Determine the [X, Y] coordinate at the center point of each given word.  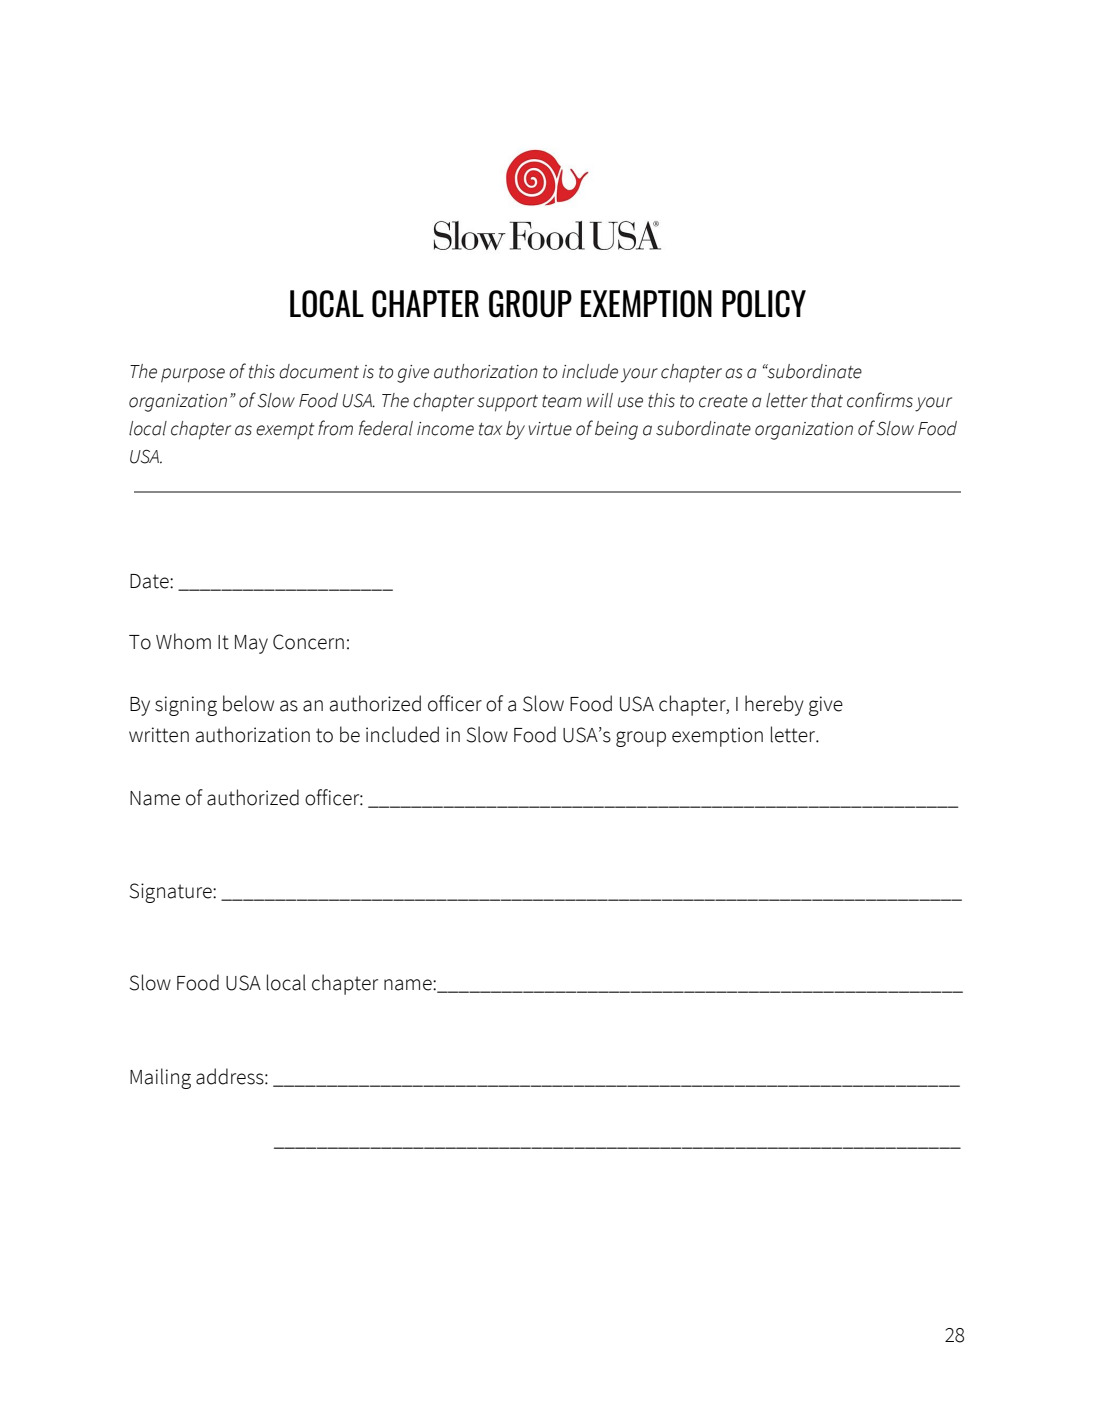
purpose [193, 375]
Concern [308, 642]
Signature [172, 893]
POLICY [764, 304]
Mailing [160, 1078]
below [248, 703]
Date [150, 581]
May [251, 644]
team [562, 401]
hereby [774, 705]
